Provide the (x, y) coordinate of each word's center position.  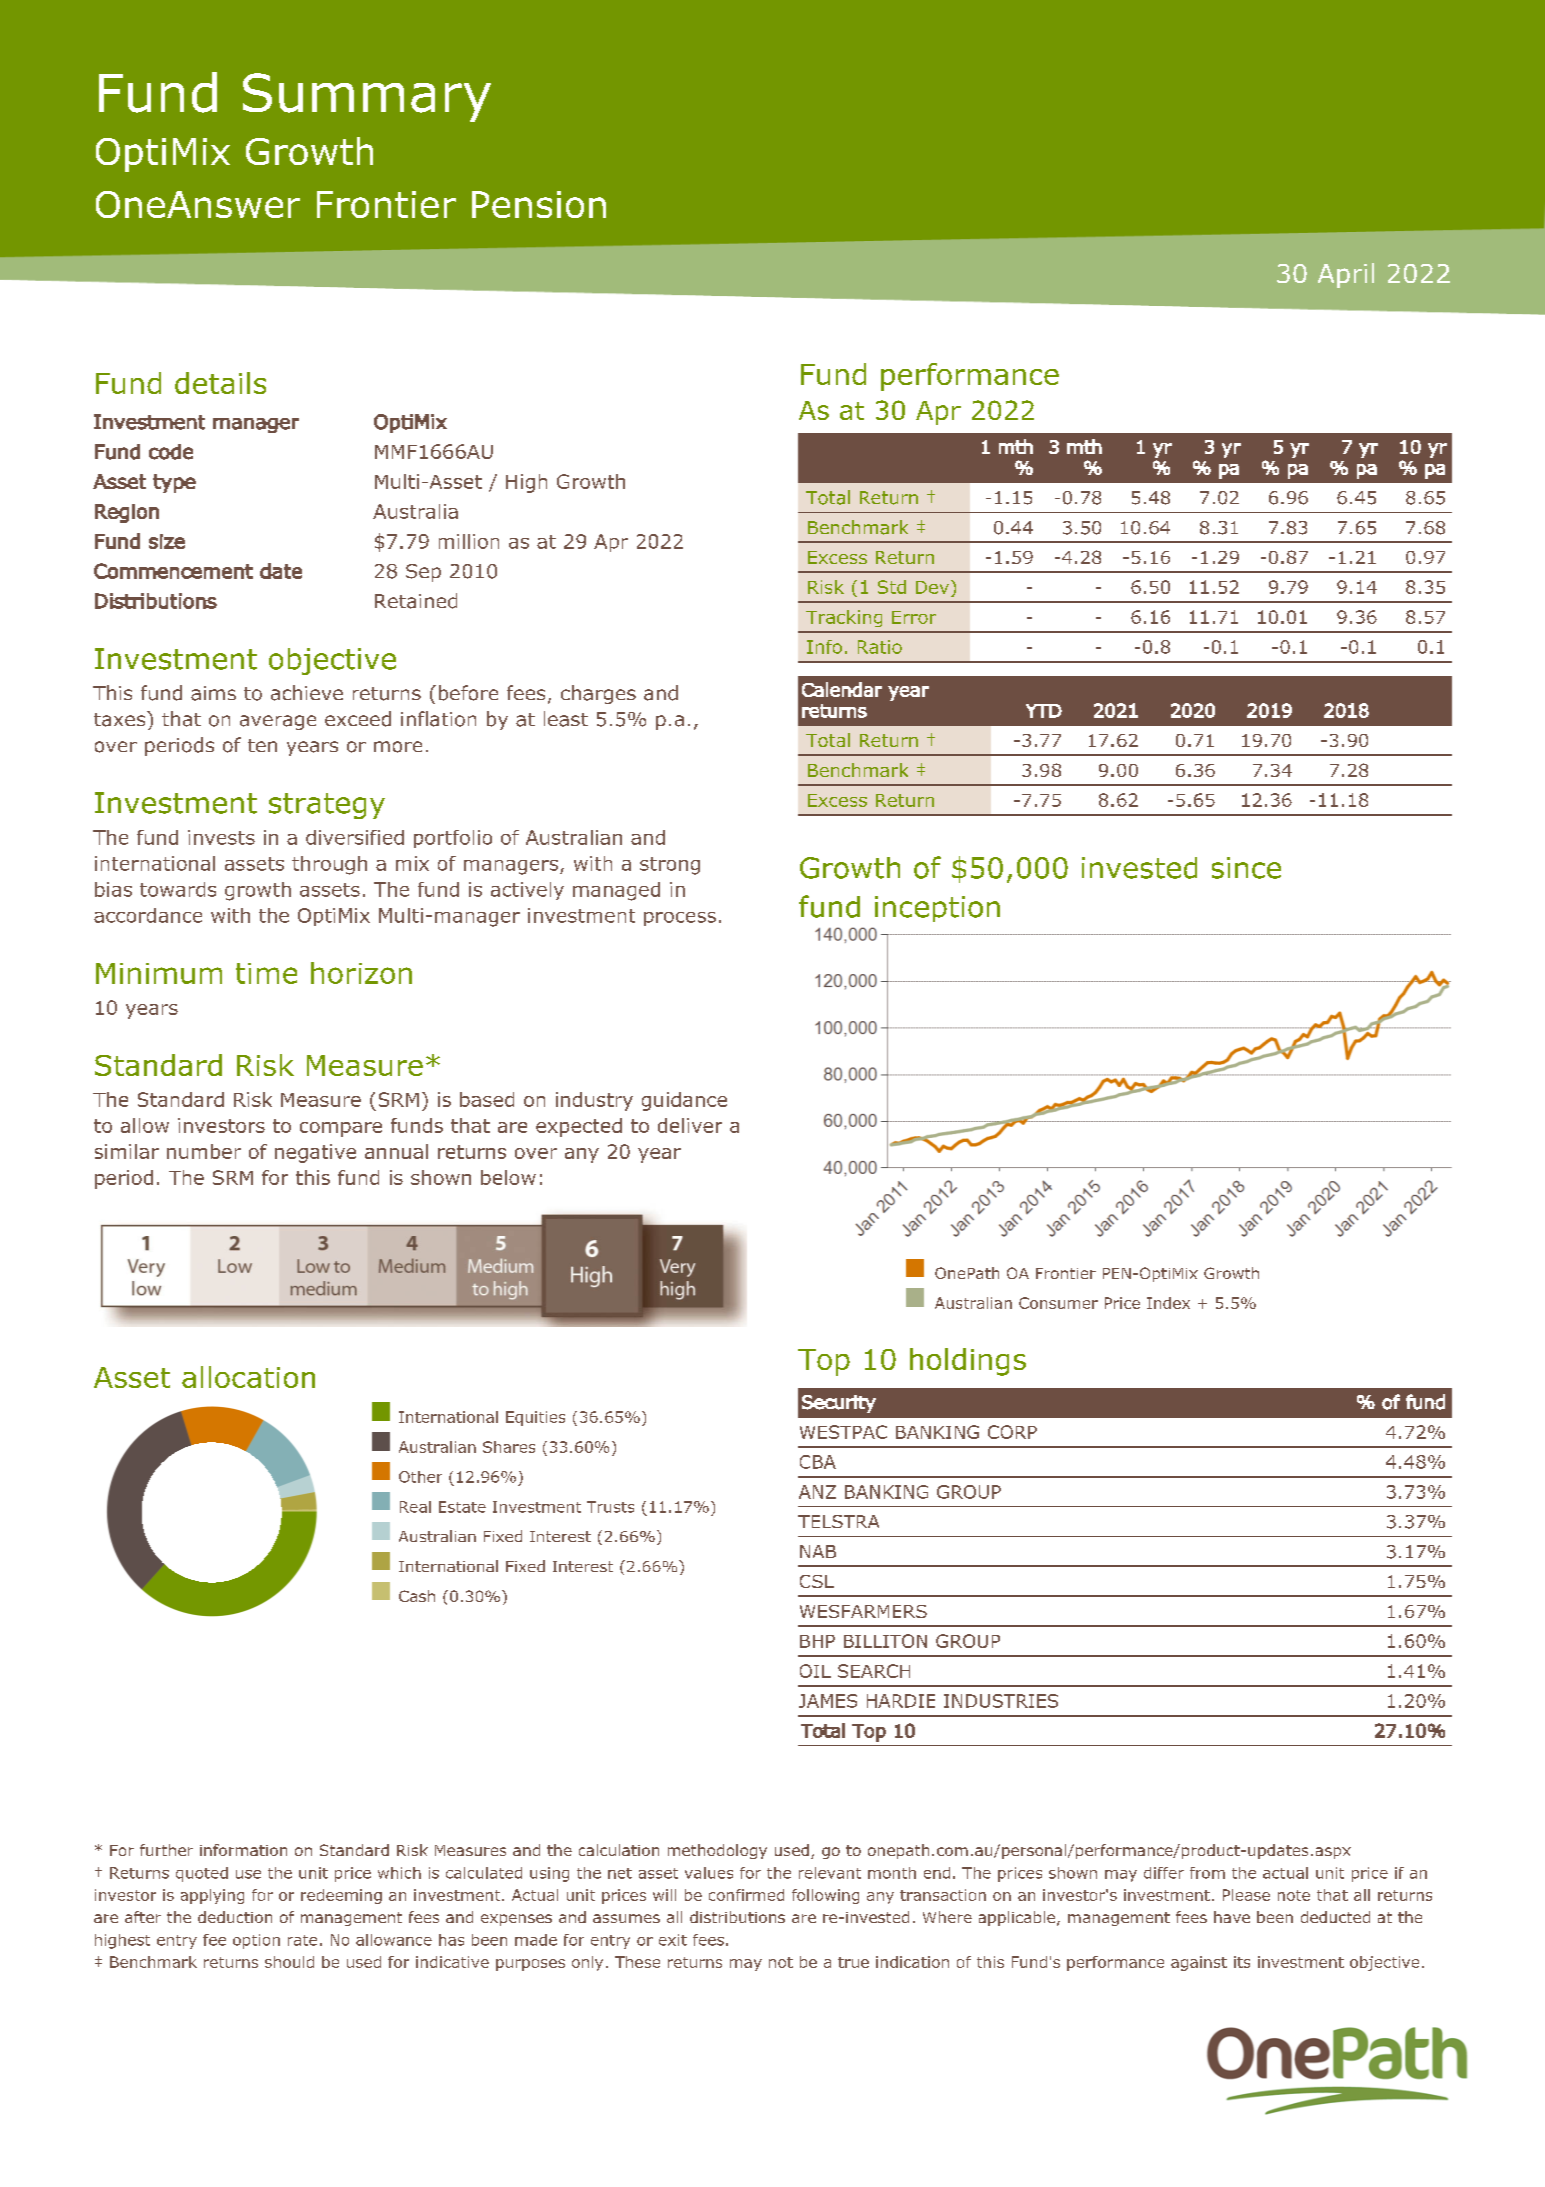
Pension (539, 204)
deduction (235, 1917)
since (1246, 868)
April (1346, 275)
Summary (367, 97)
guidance (684, 1101)
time (266, 973)
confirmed (746, 1895)
